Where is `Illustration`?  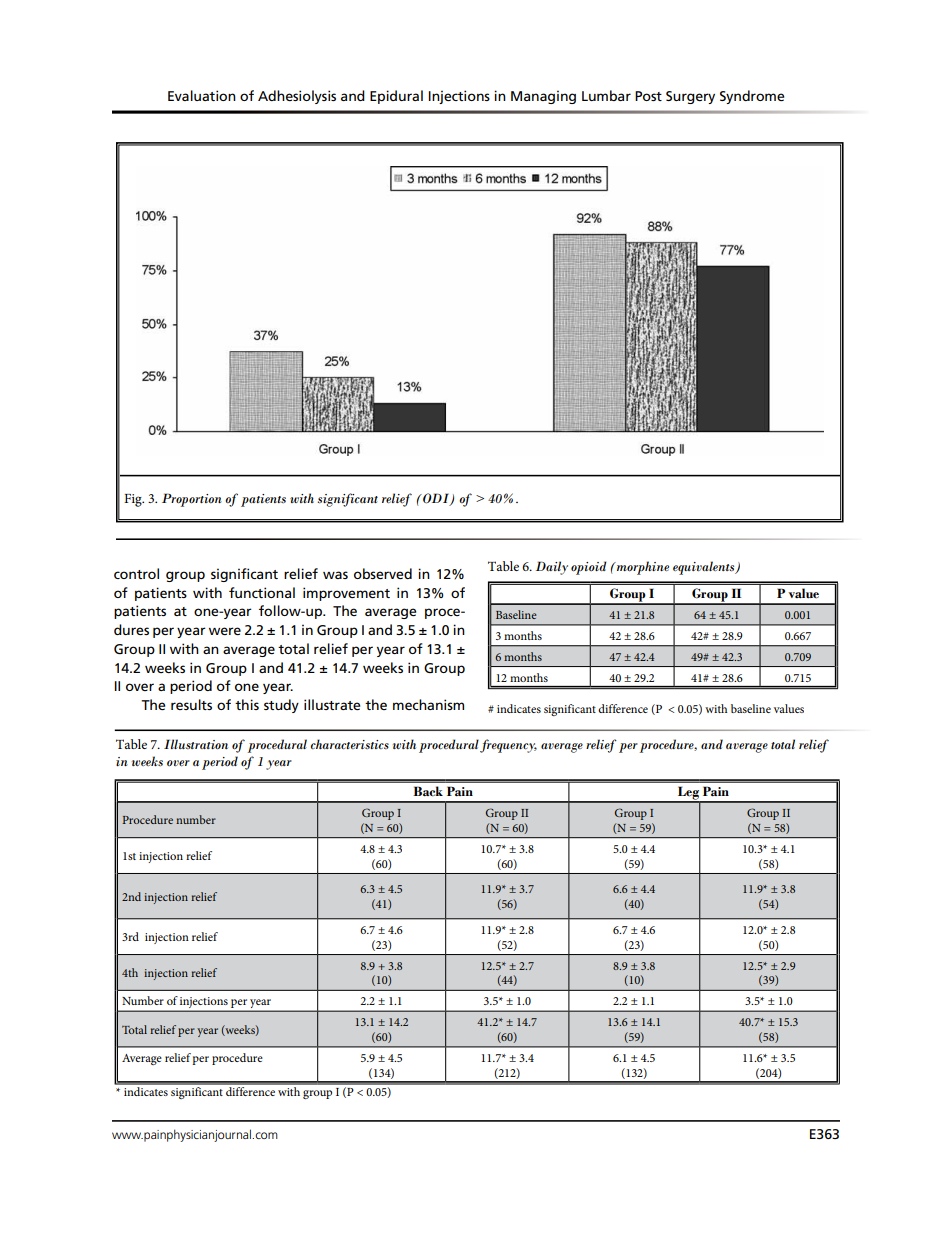 Illustration is located at coordinates (196, 744).
